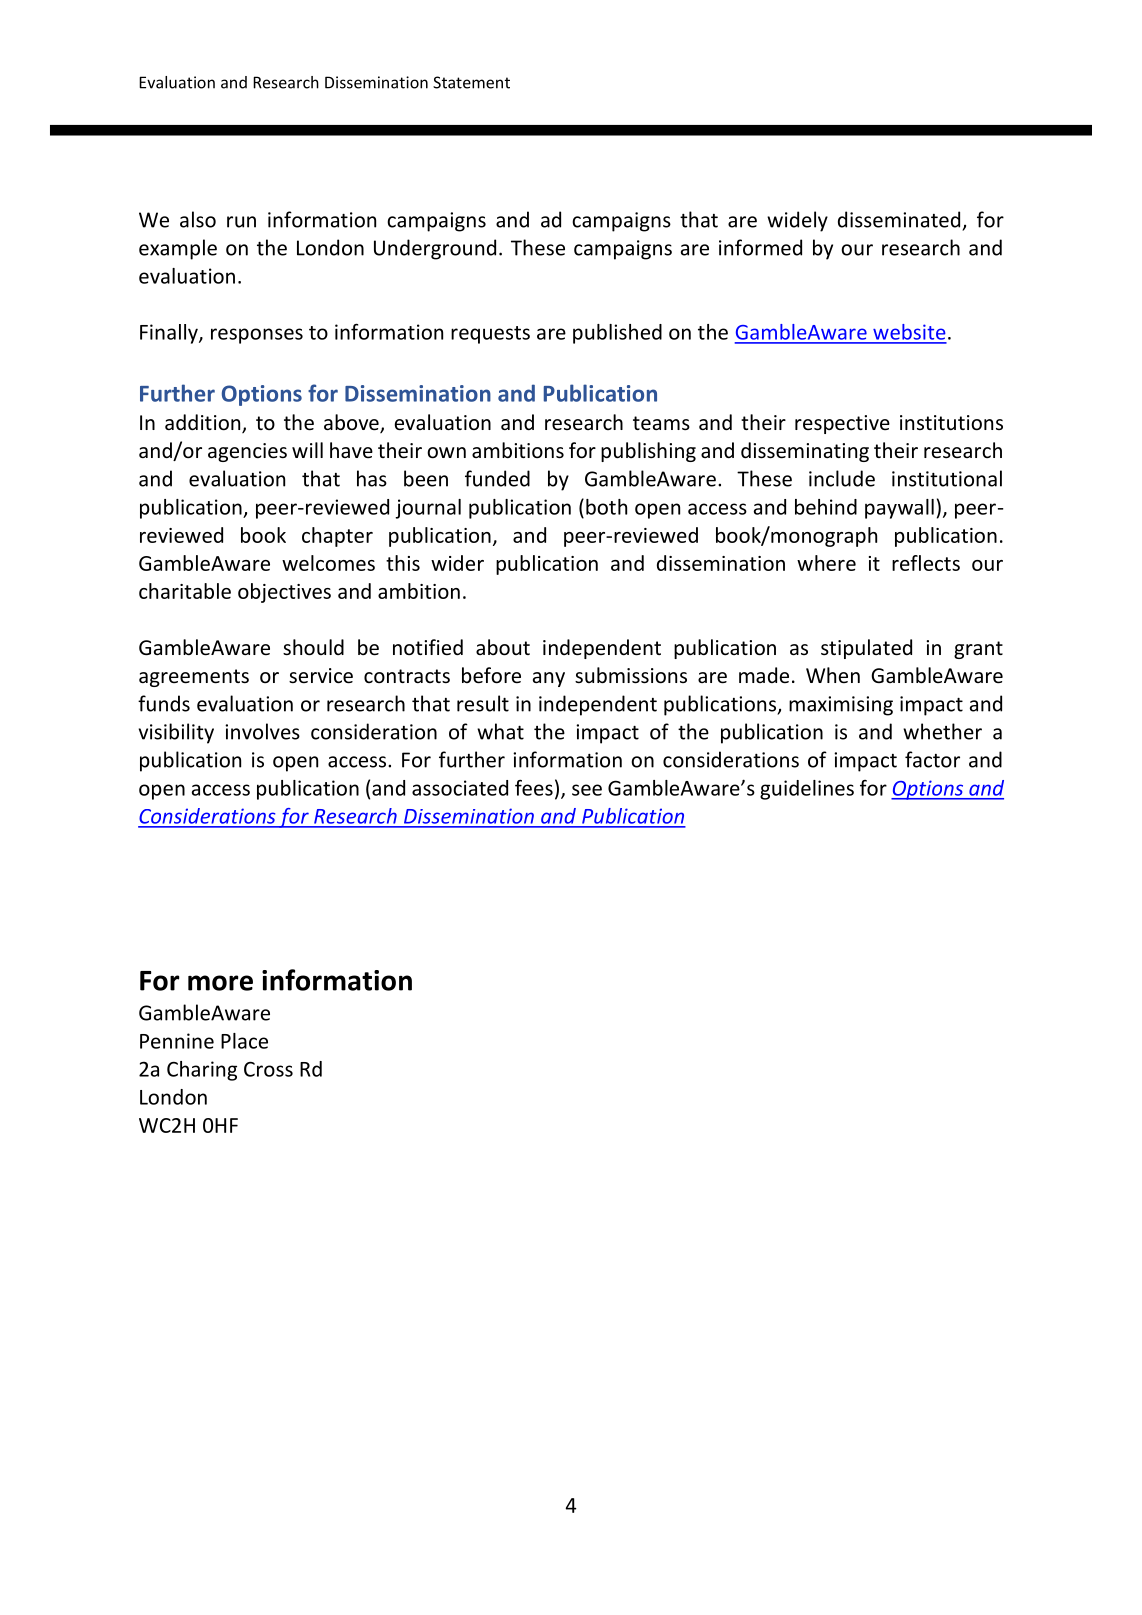 This page has width=1142, height=1615. What do you see at coordinates (268, 1069) in the page?
I see `Cross` at bounding box center [268, 1069].
